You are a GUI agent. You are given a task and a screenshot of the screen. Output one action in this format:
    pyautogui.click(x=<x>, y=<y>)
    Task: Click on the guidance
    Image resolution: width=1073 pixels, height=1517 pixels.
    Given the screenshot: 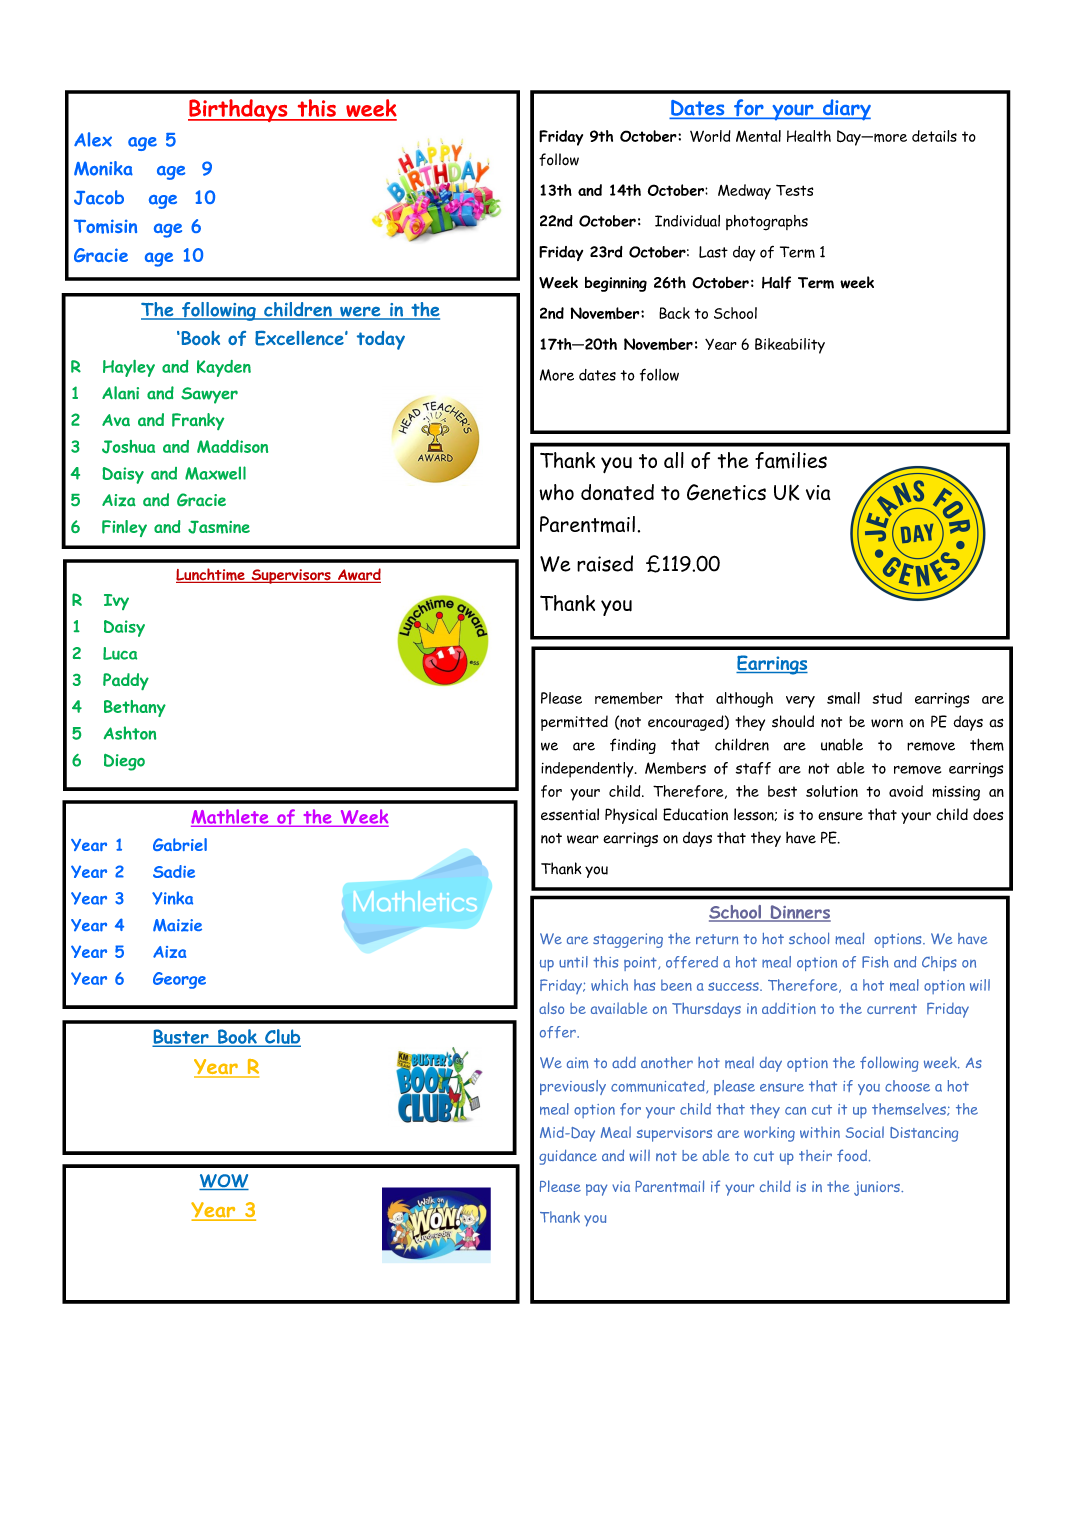 What is the action you would take?
    pyautogui.click(x=568, y=1157)
